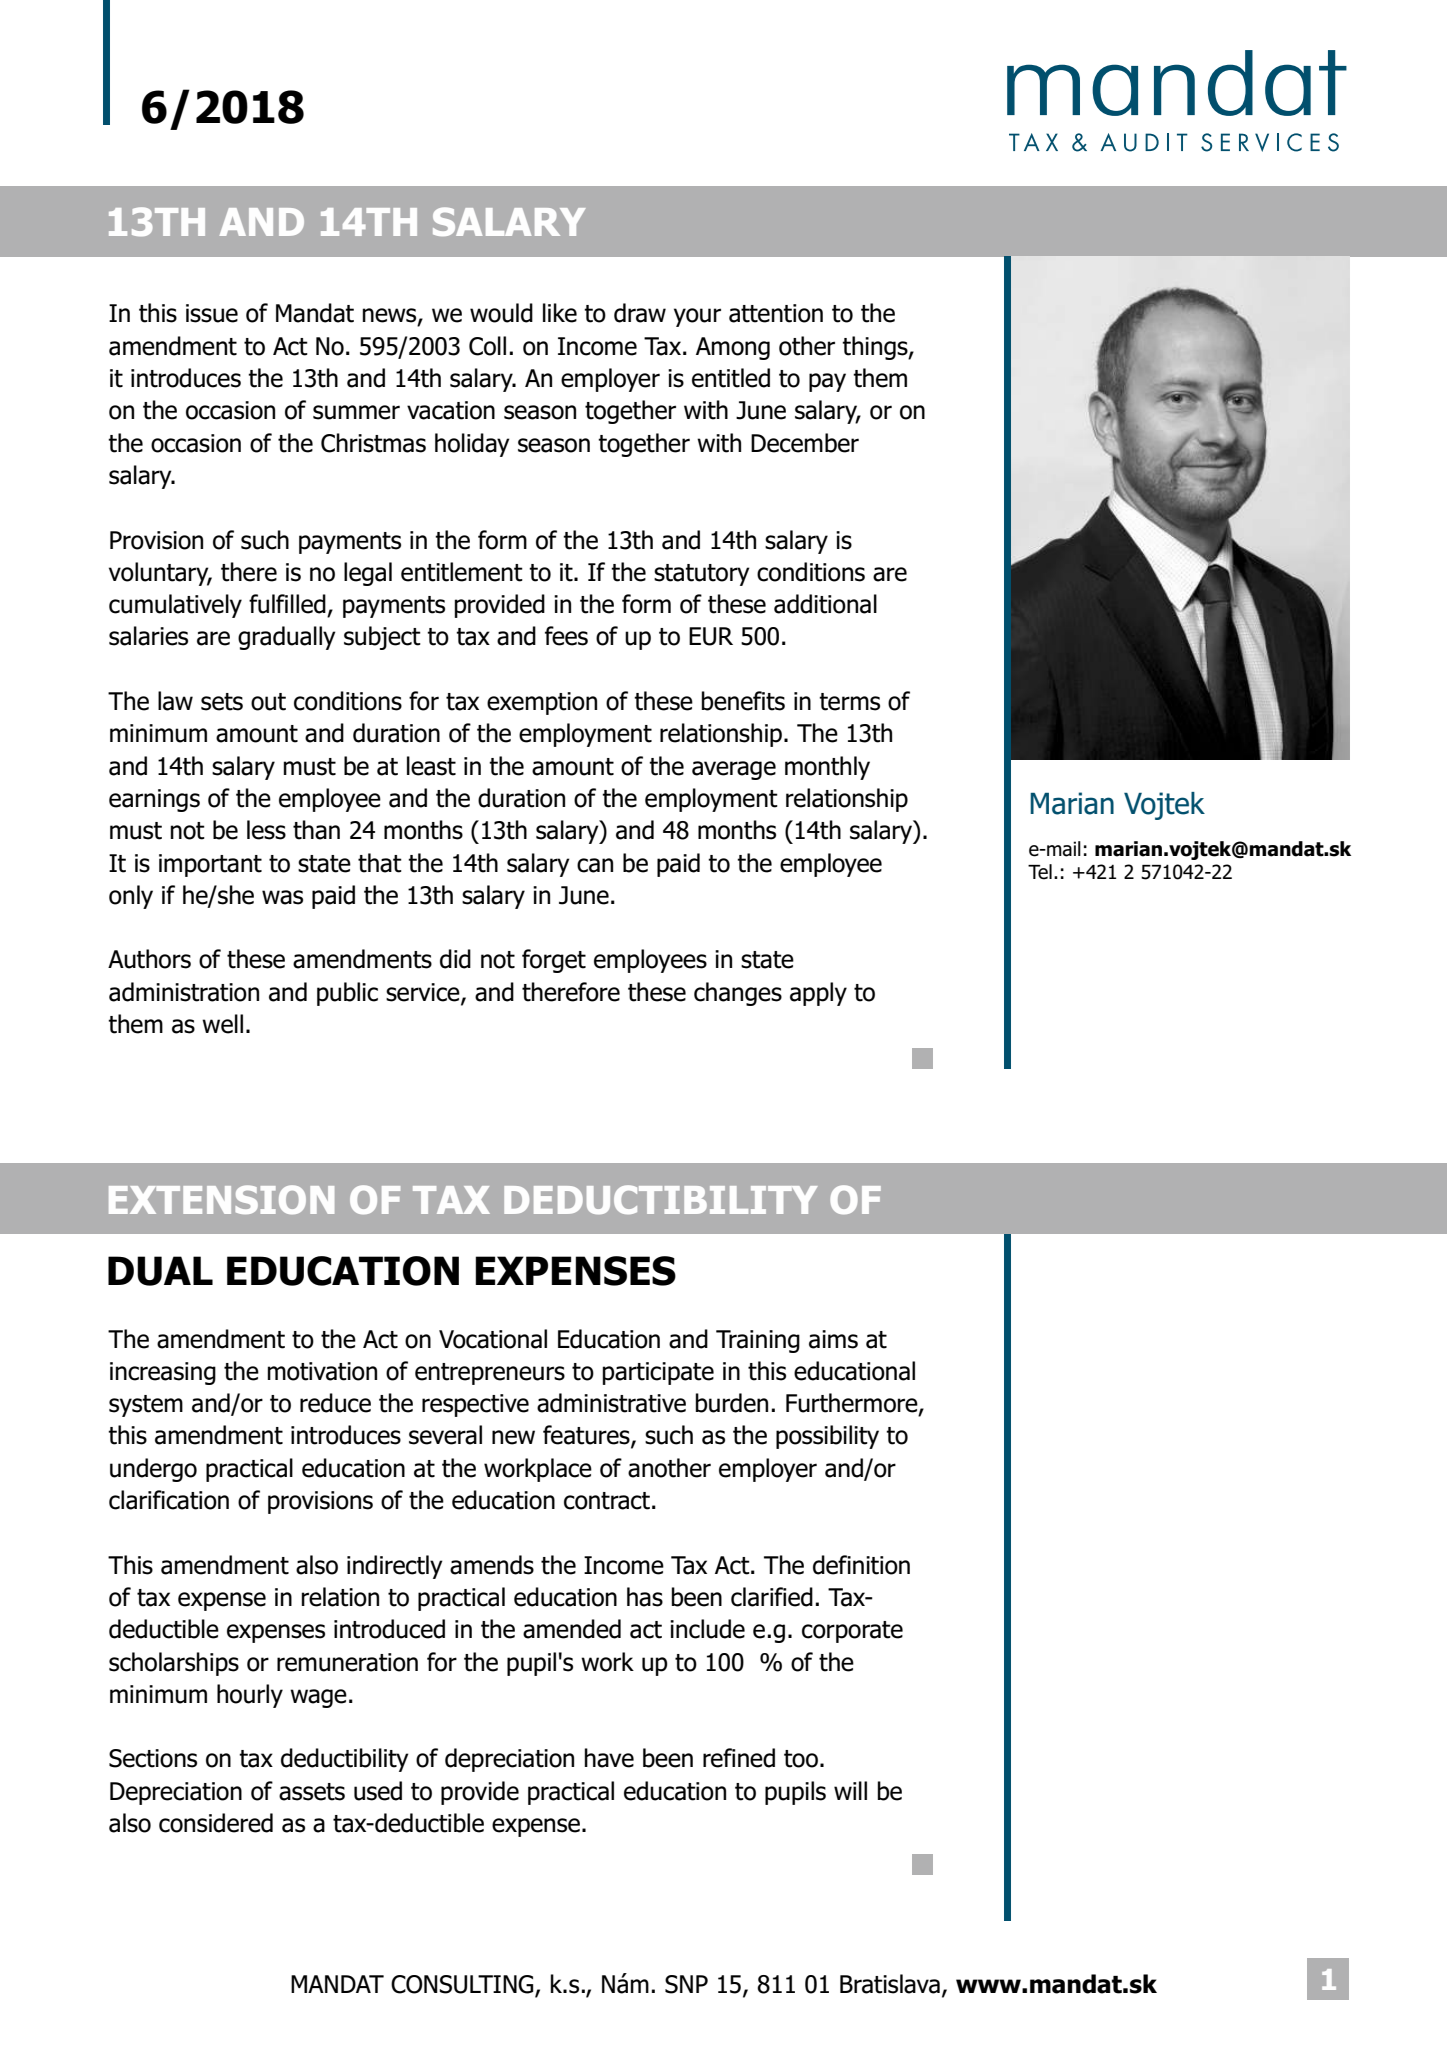 The image size is (1447, 2046). What do you see at coordinates (595, 865) in the page?
I see `can` at bounding box center [595, 865].
